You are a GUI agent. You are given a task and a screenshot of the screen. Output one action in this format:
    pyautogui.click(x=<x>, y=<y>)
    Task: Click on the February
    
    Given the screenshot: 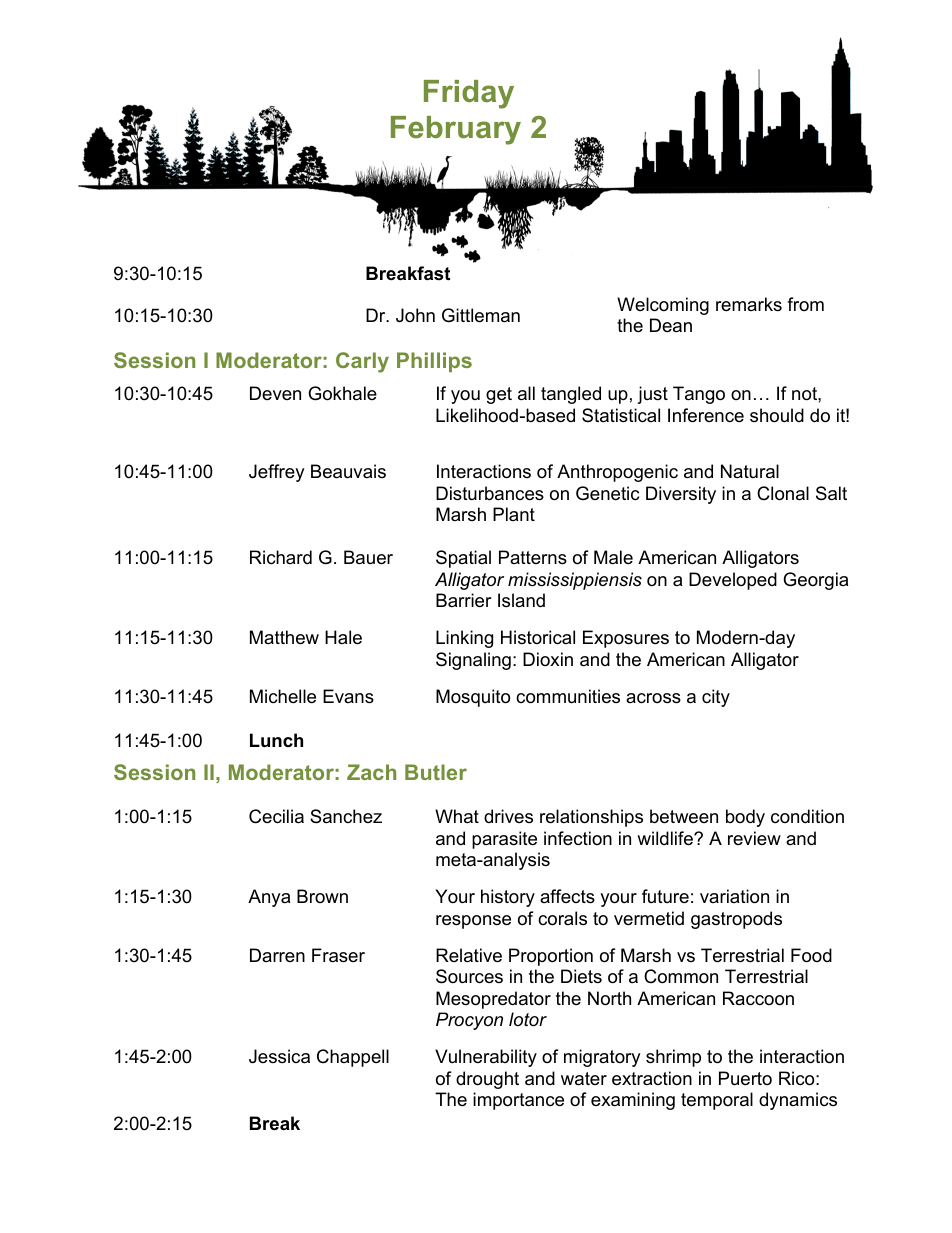 What is the action you would take?
    pyautogui.click(x=456, y=130)
